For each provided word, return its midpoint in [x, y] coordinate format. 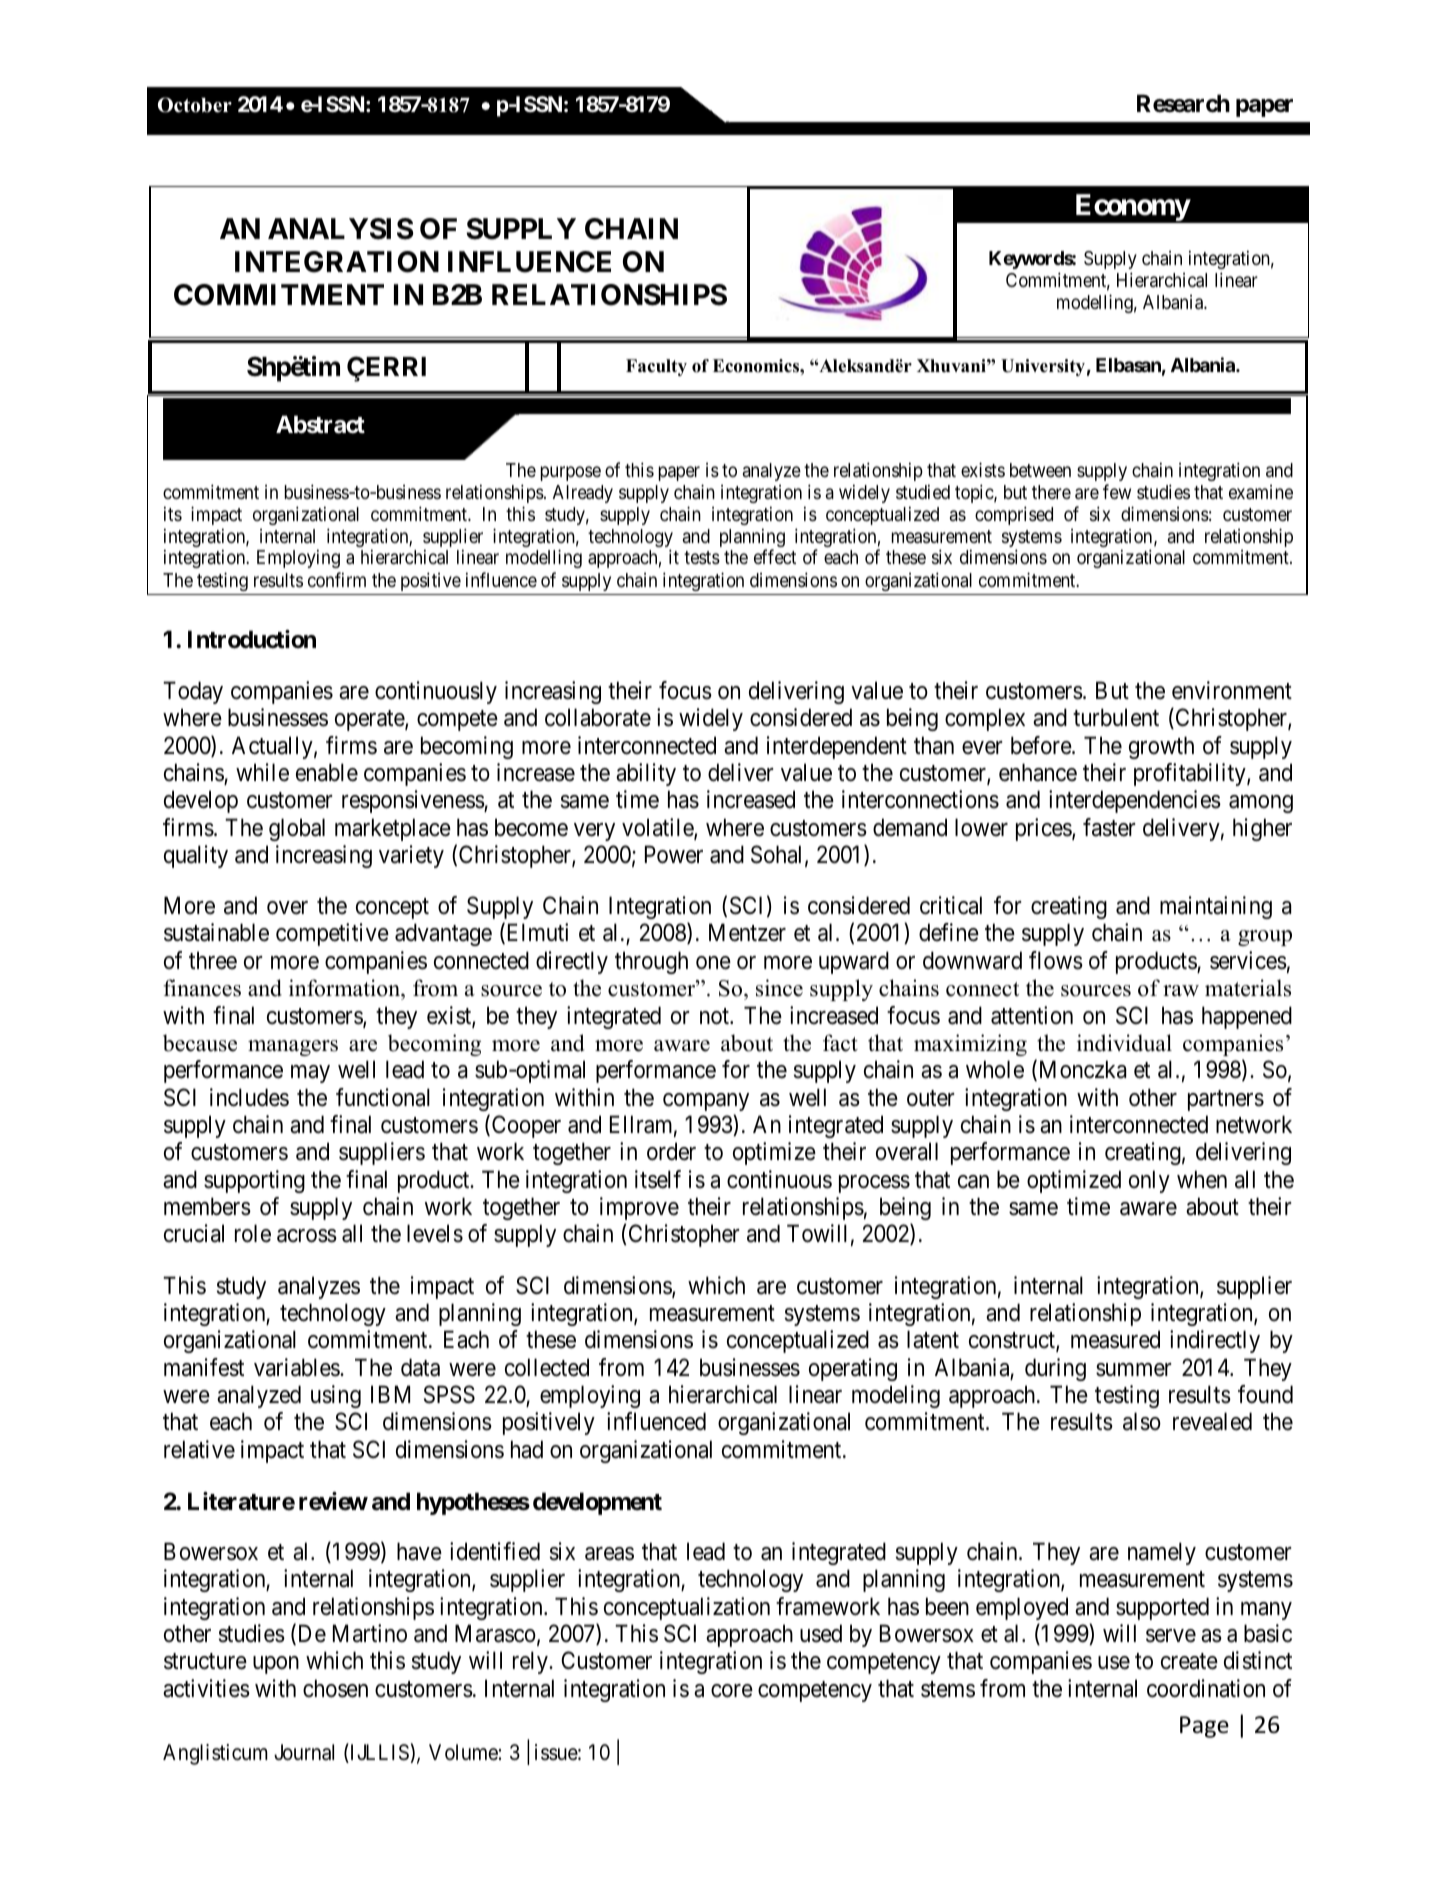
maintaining [1216, 907]
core [732, 1691]
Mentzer [747, 933]
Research [1183, 103]
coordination [1206, 1688]
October [195, 105]
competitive [332, 934]
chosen [335, 1688]
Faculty [656, 367]
